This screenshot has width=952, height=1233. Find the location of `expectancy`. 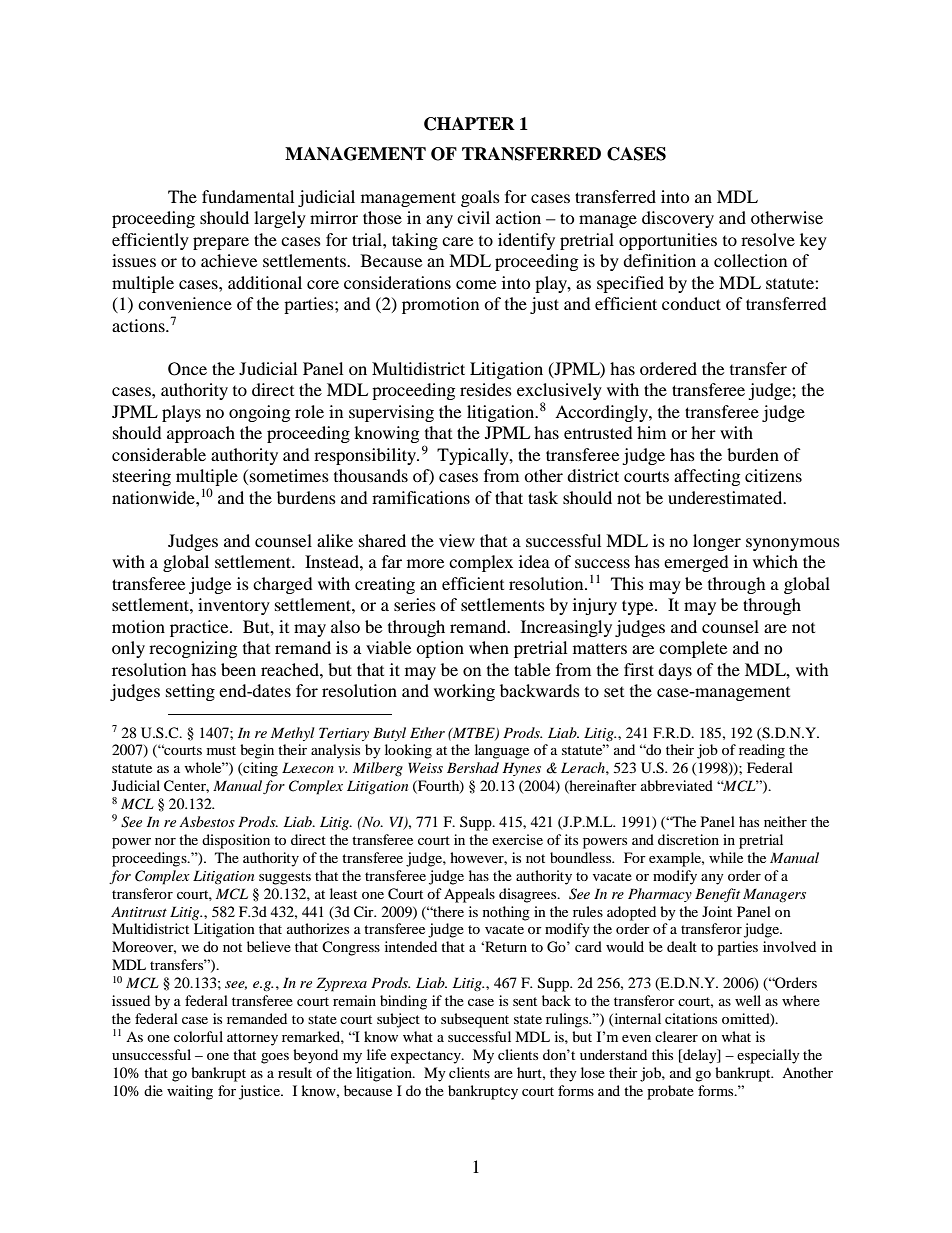

expectancy is located at coordinates (427, 1057).
